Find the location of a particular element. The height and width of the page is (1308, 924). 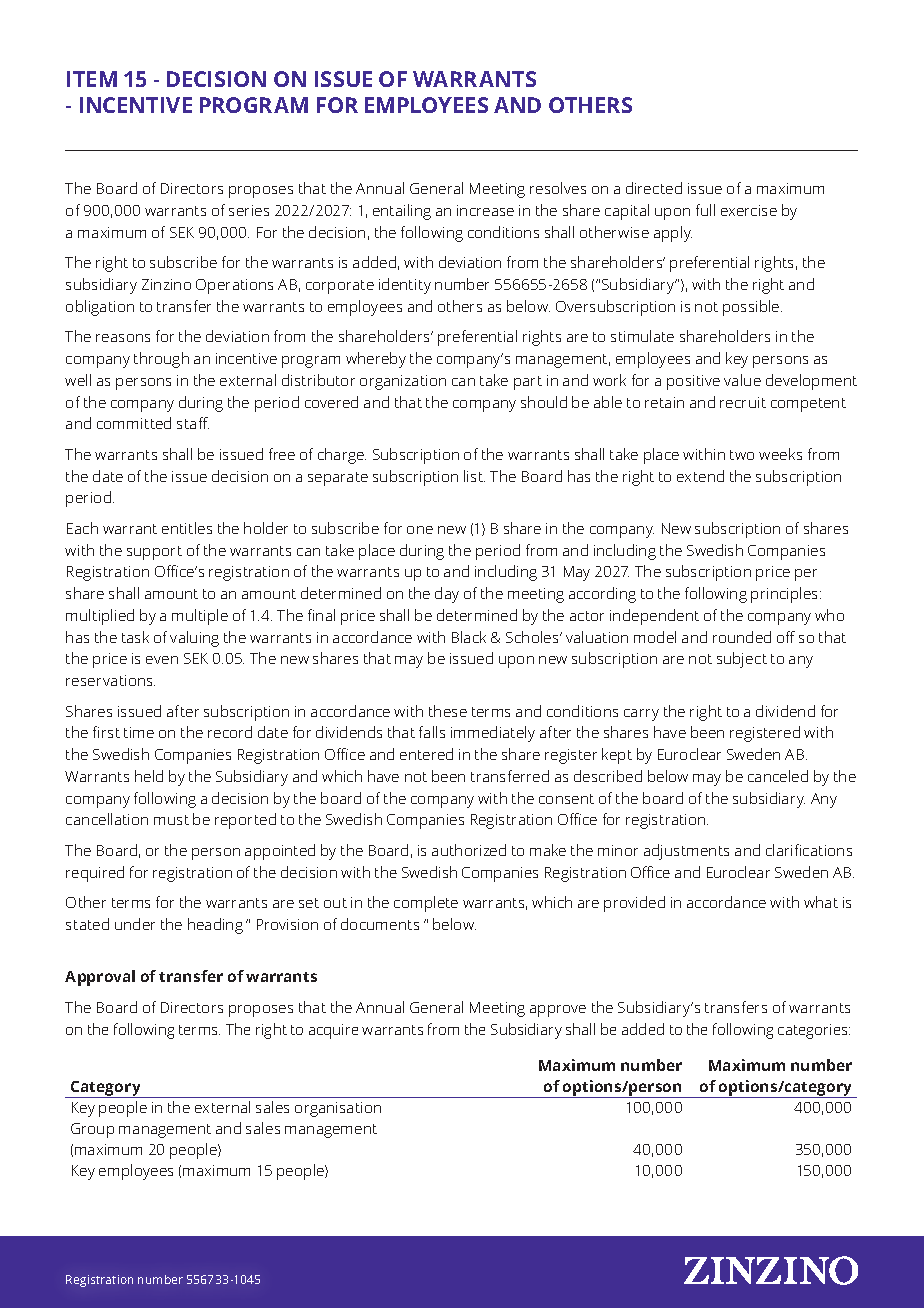

identity is located at coordinates (405, 286).
